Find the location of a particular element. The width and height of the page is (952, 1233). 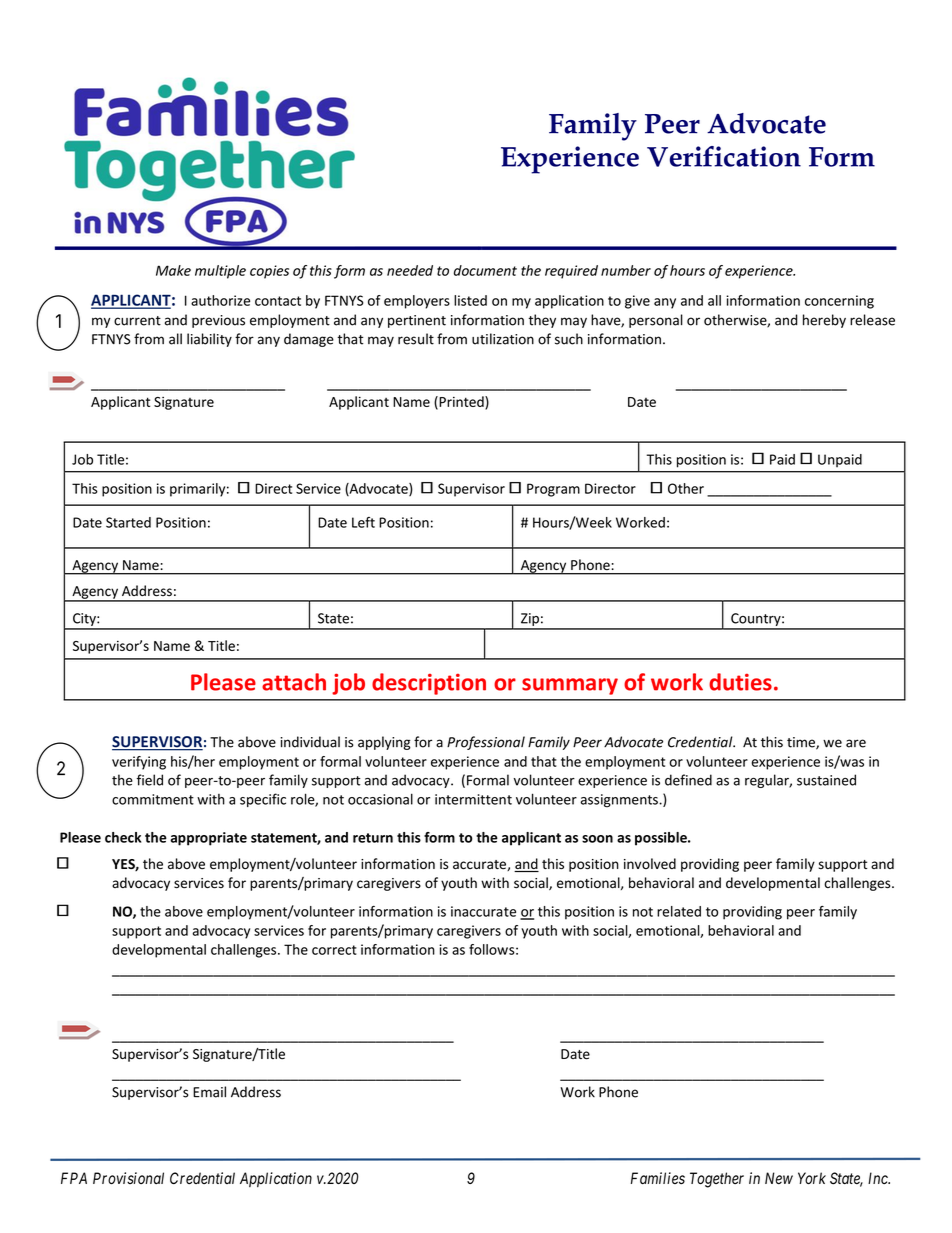

intermittent is located at coordinates (473, 799).
